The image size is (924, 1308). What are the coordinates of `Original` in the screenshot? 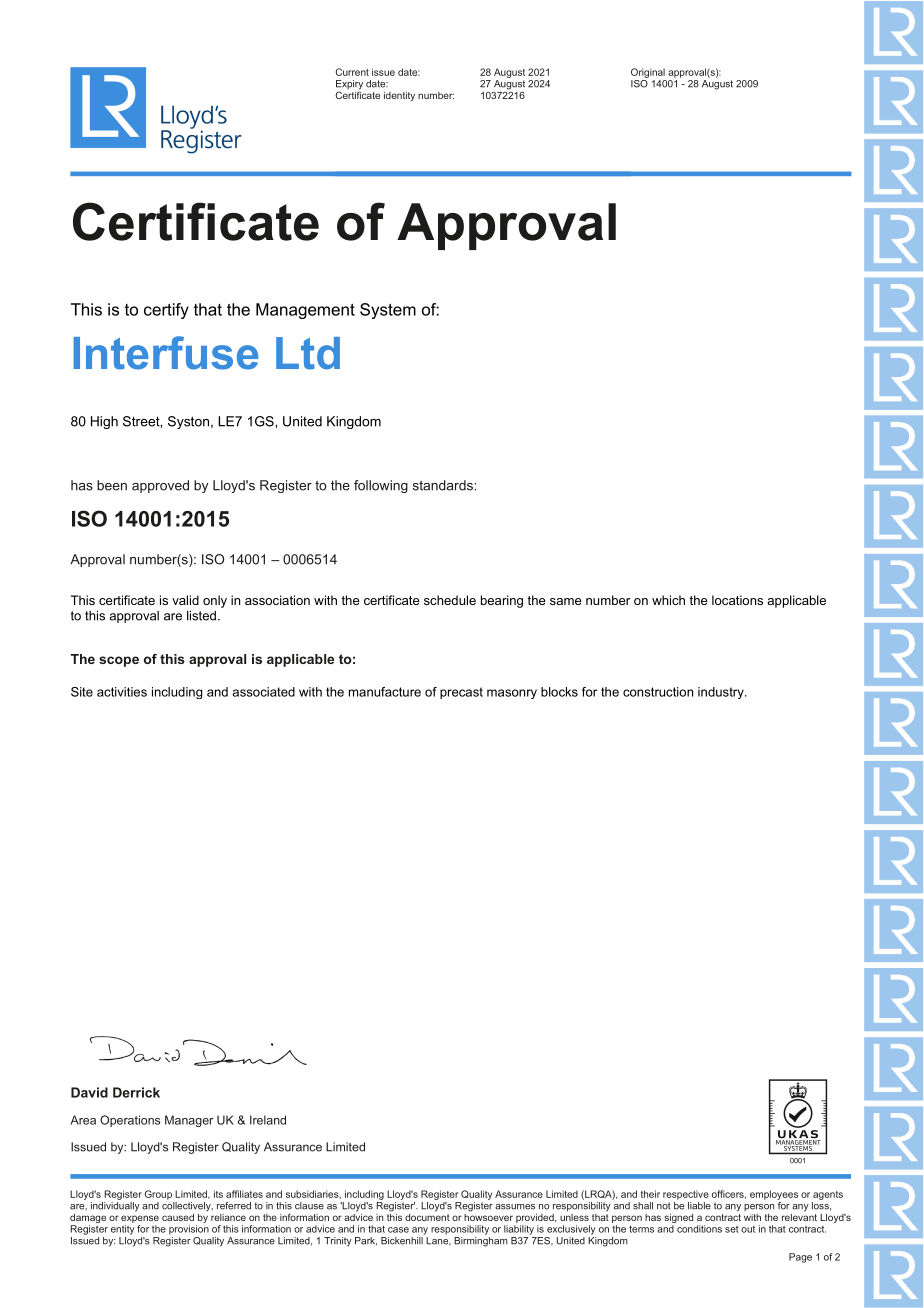 It's located at (648, 73).
